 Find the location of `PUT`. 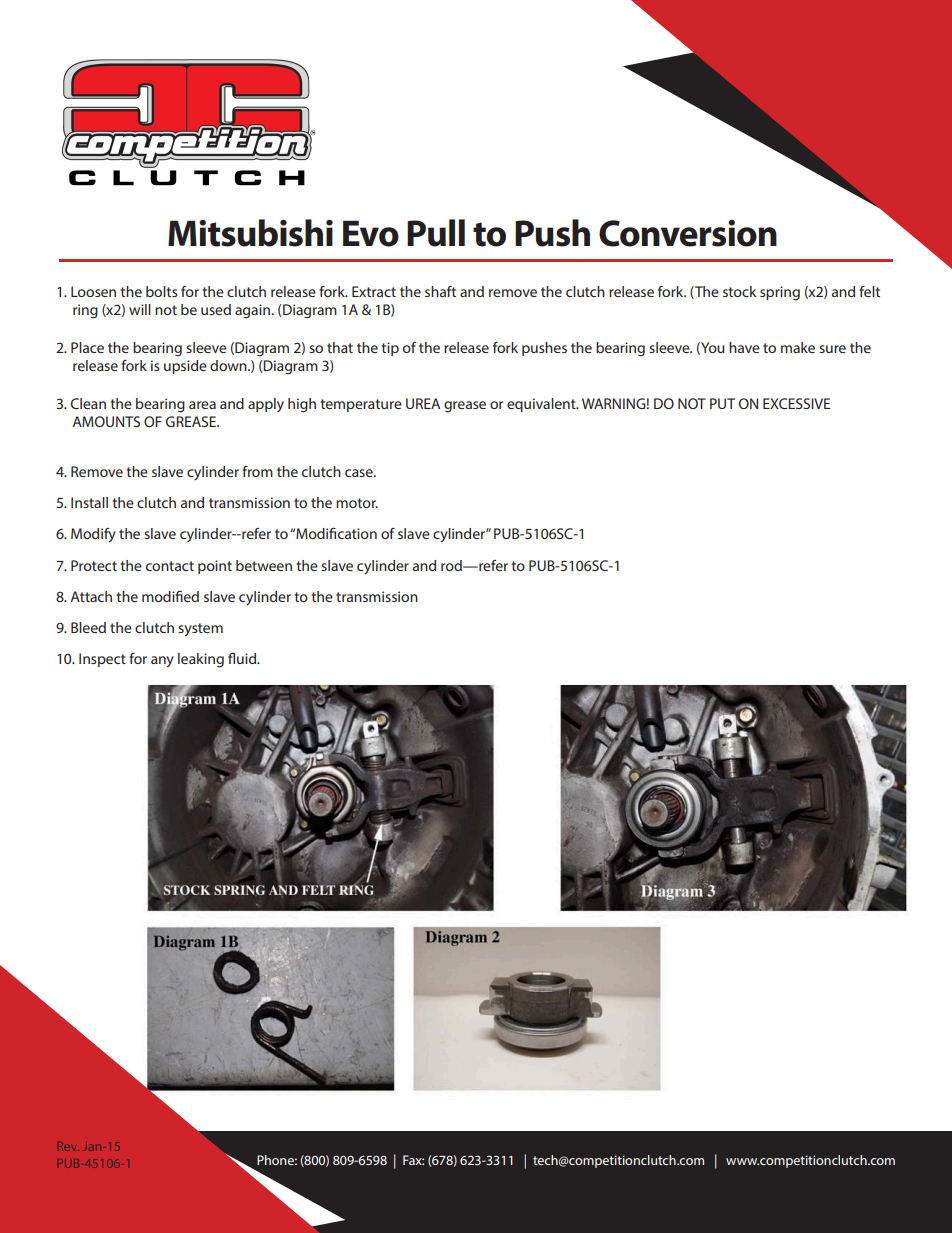

PUT is located at coordinates (722, 403).
